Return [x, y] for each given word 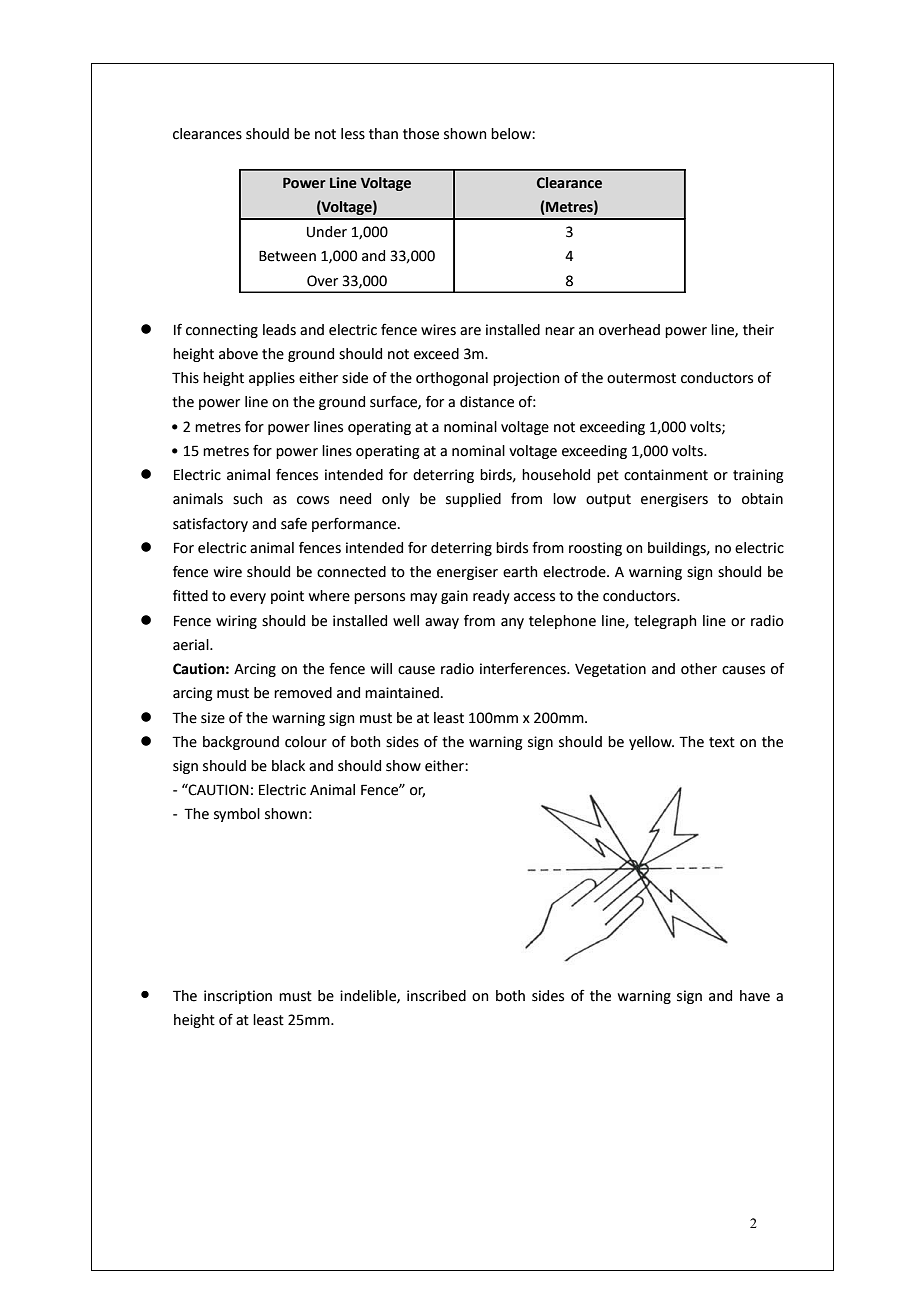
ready [491, 597]
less [353, 134]
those [421, 134]
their [758, 330]
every [248, 598]
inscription [238, 997]
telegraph [665, 622]
